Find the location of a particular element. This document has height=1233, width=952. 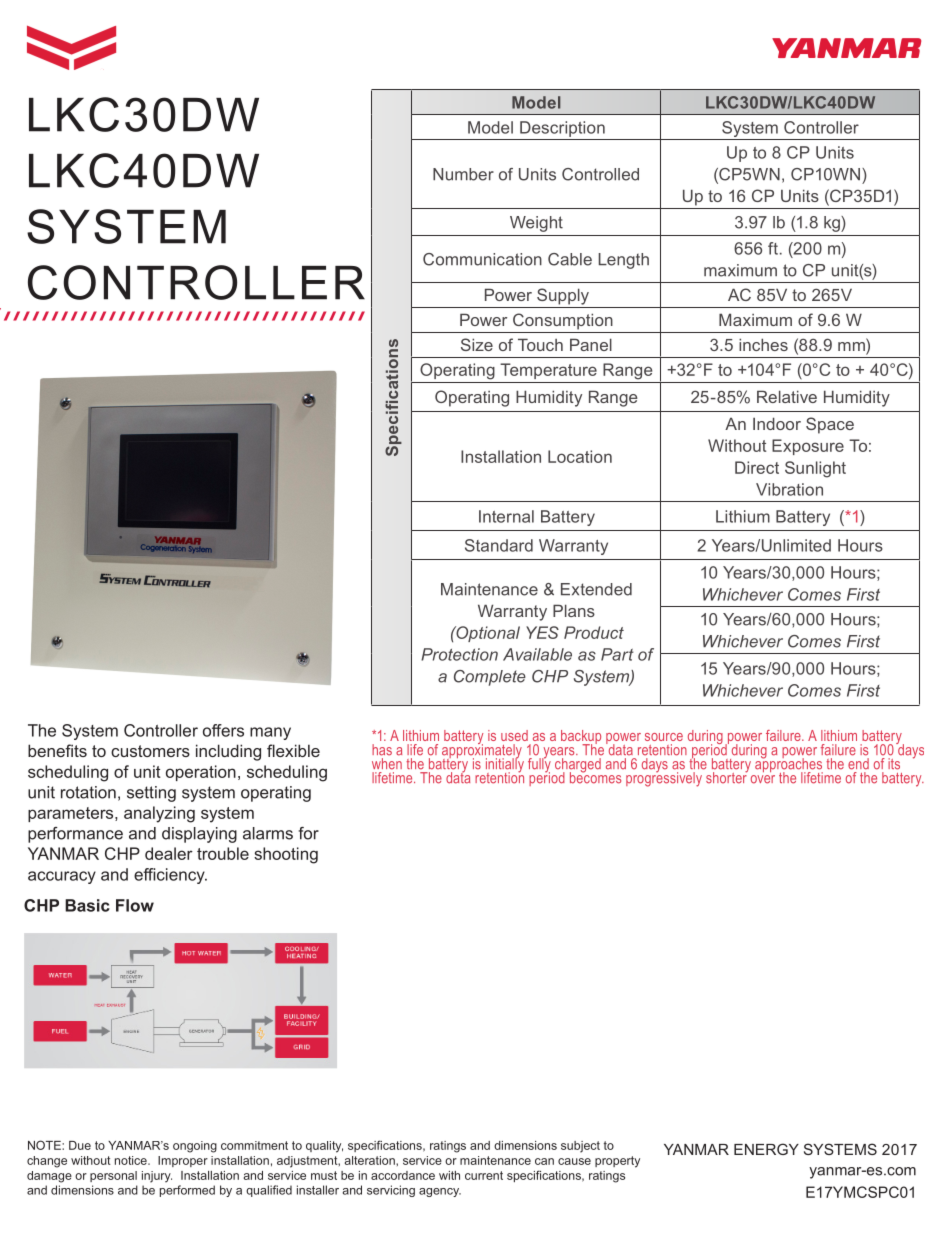

Number is located at coordinates (463, 174).
